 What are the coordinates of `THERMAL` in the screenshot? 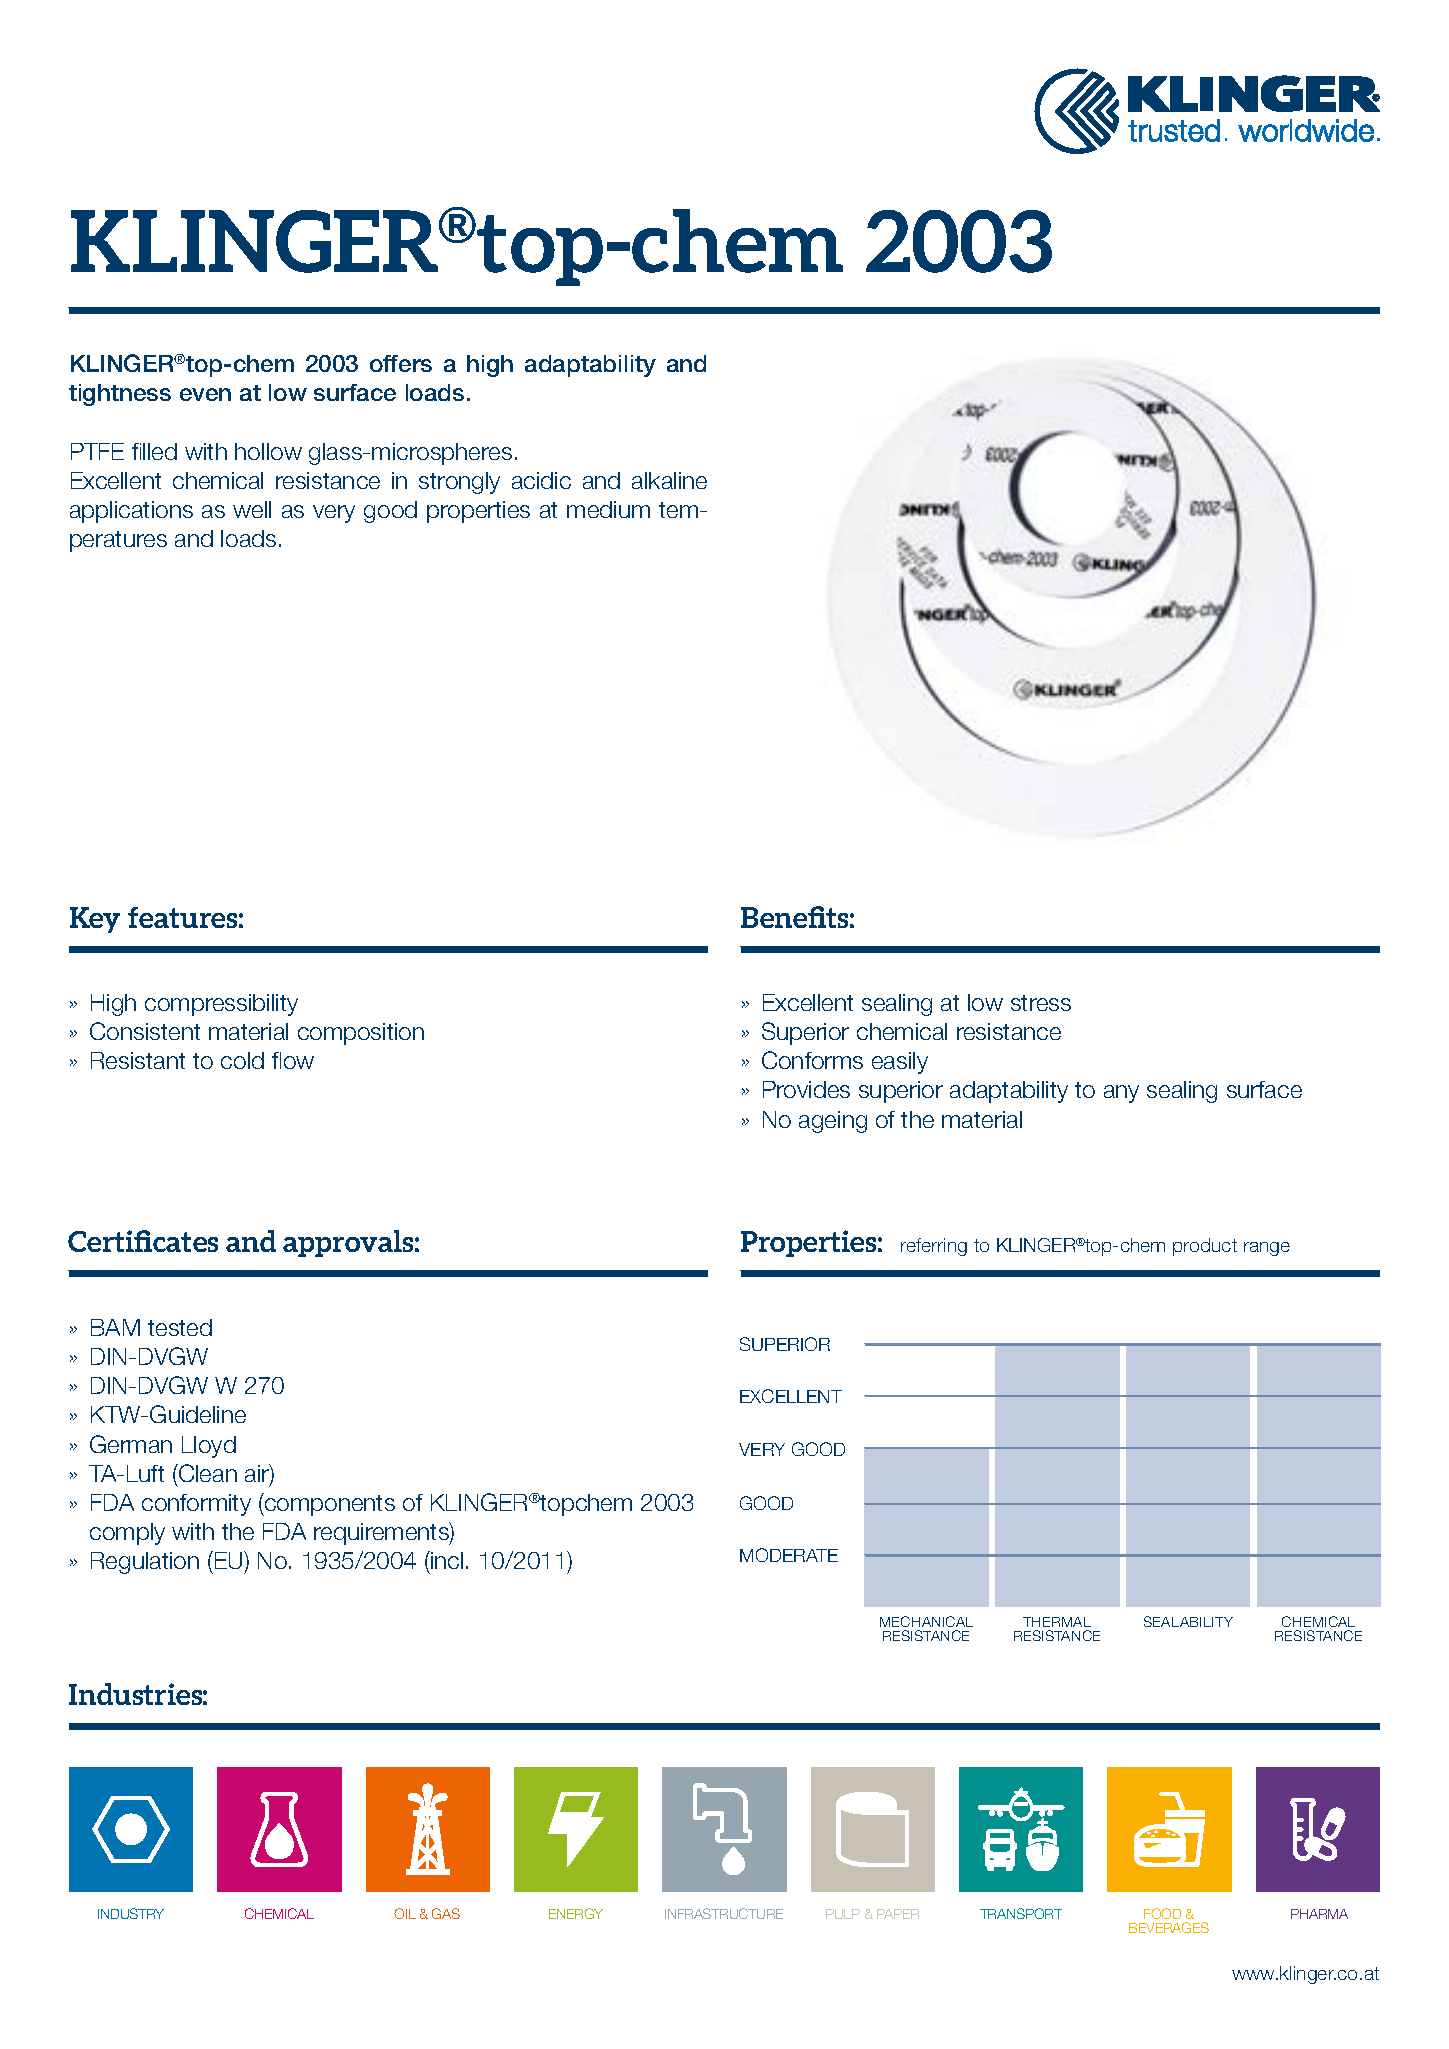 It's located at (1057, 1622).
